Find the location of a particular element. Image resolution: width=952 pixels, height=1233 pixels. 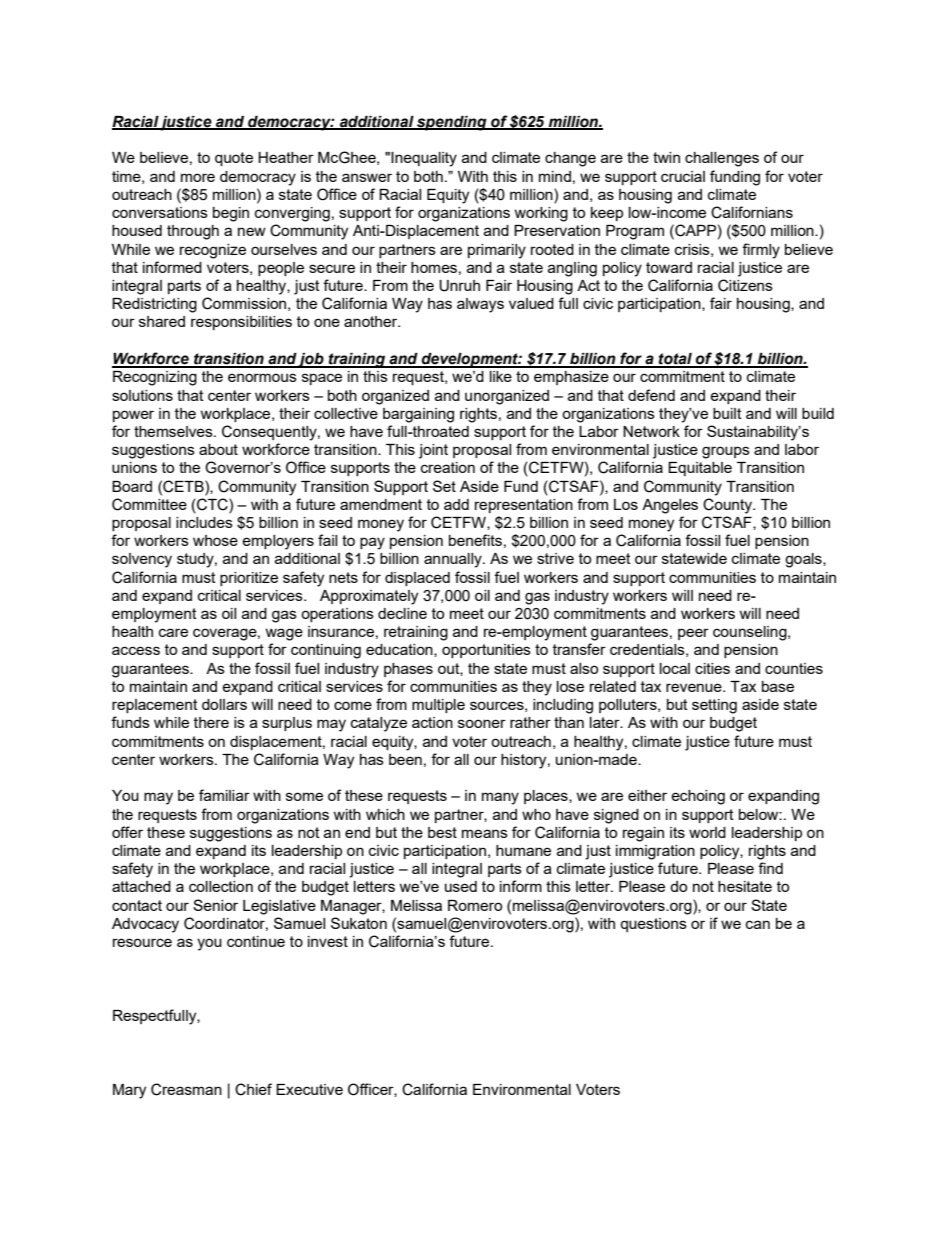

creation is located at coordinates (448, 467).
